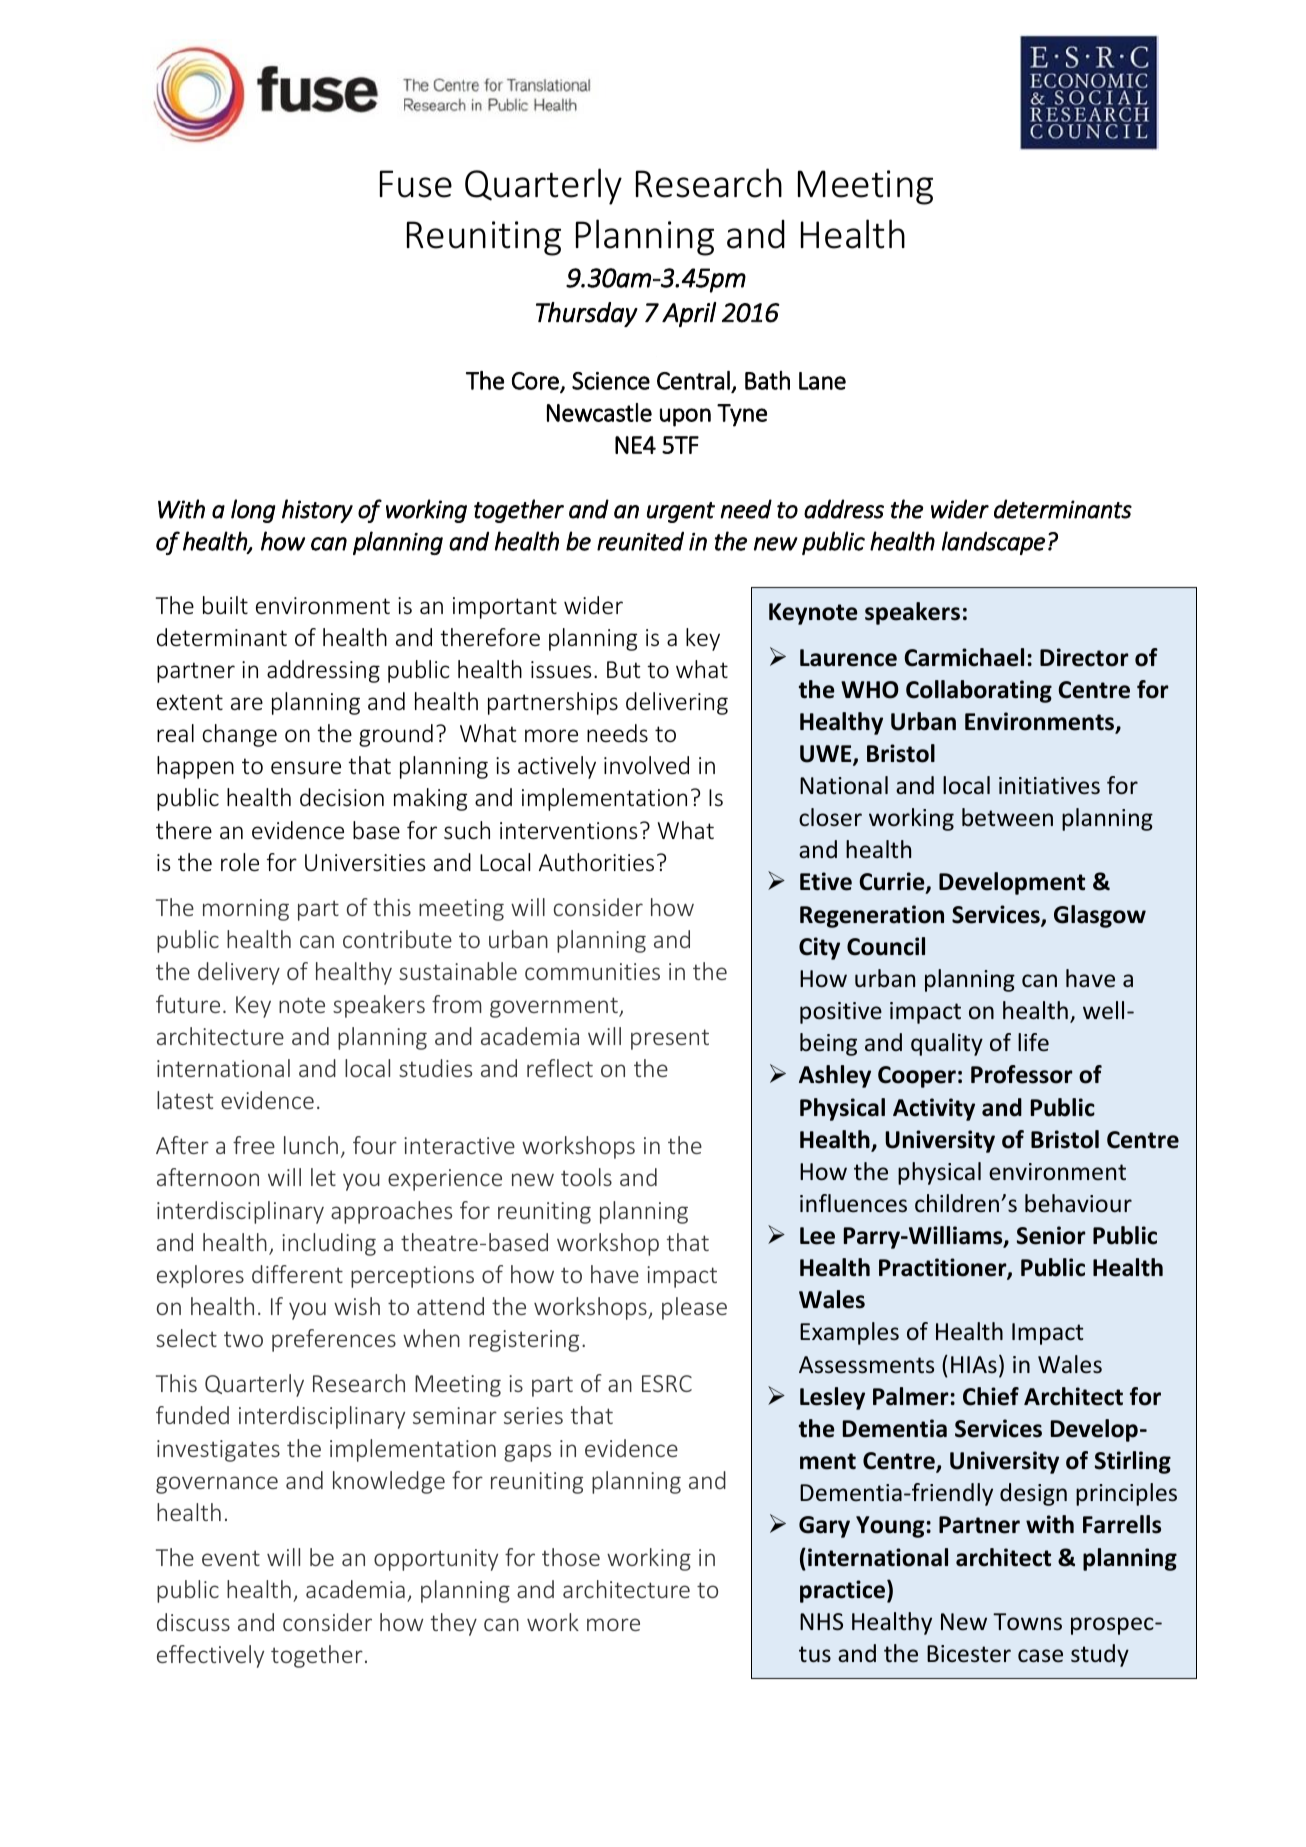 The image size is (1306, 1847). Describe the element at coordinates (334, 1340) in the screenshot. I see `preferences` at that location.
